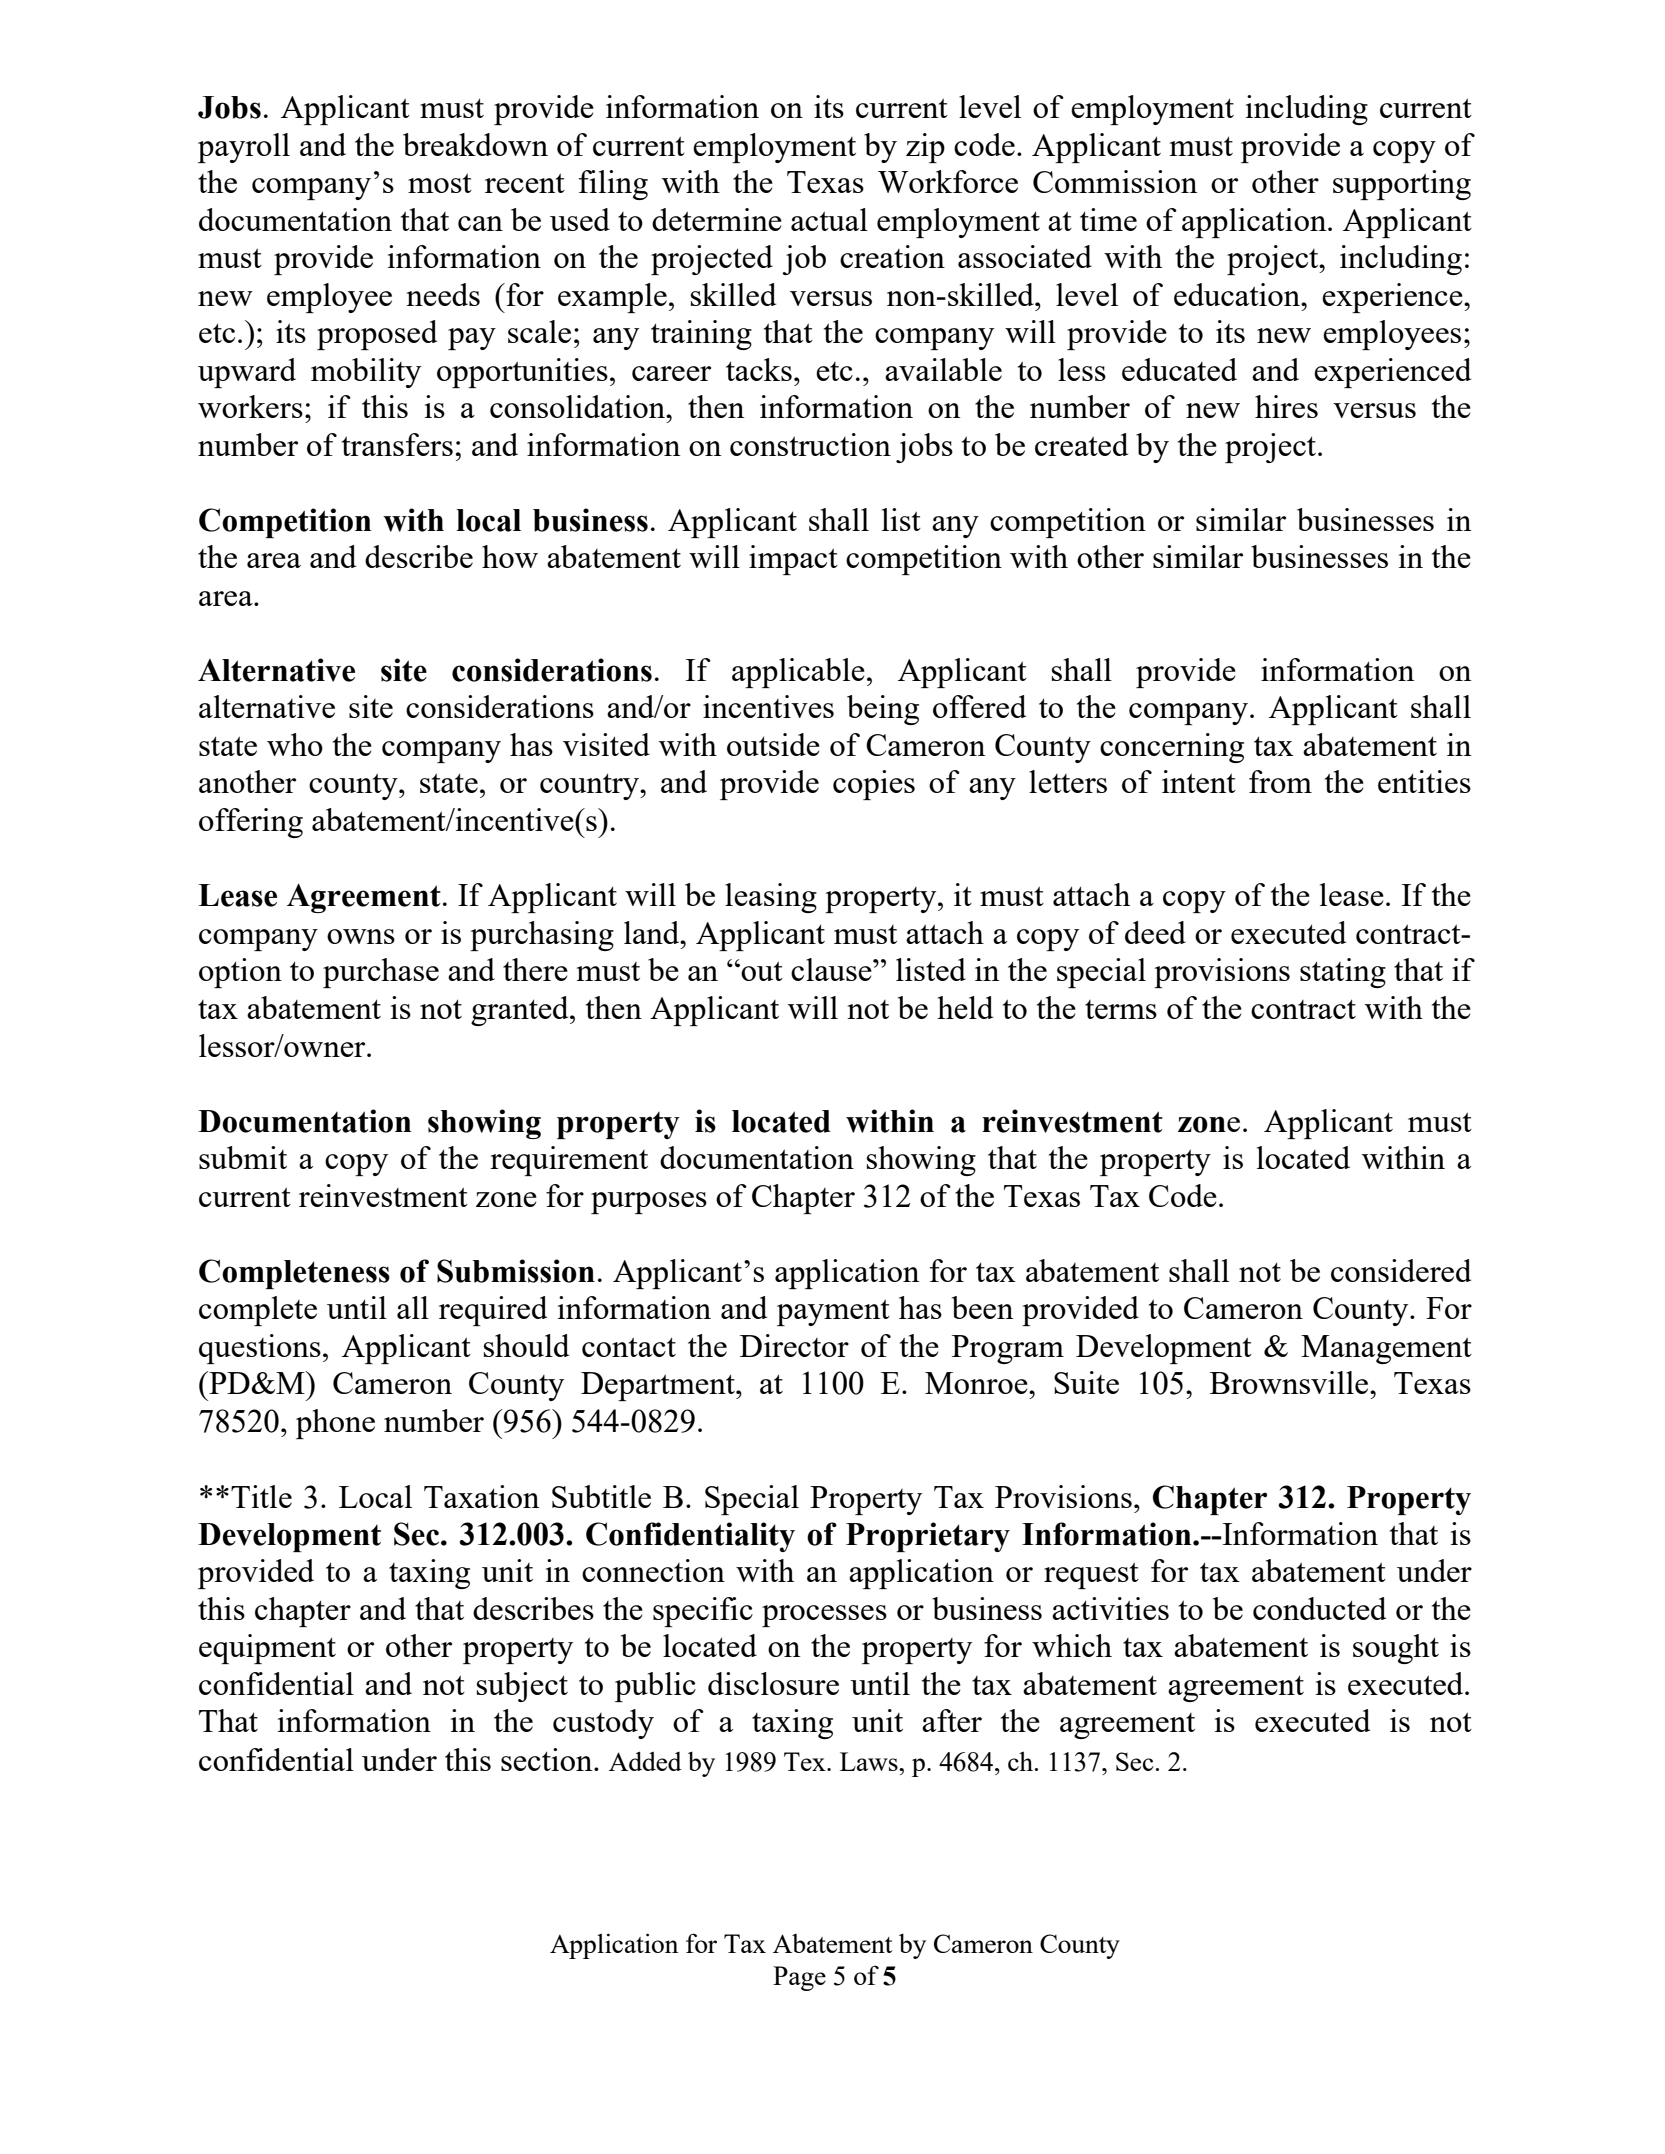 This screenshot has height=2154, width=1665. Describe the element at coordinates (829, 219) in the screenshot. I see `actual` at that location.
